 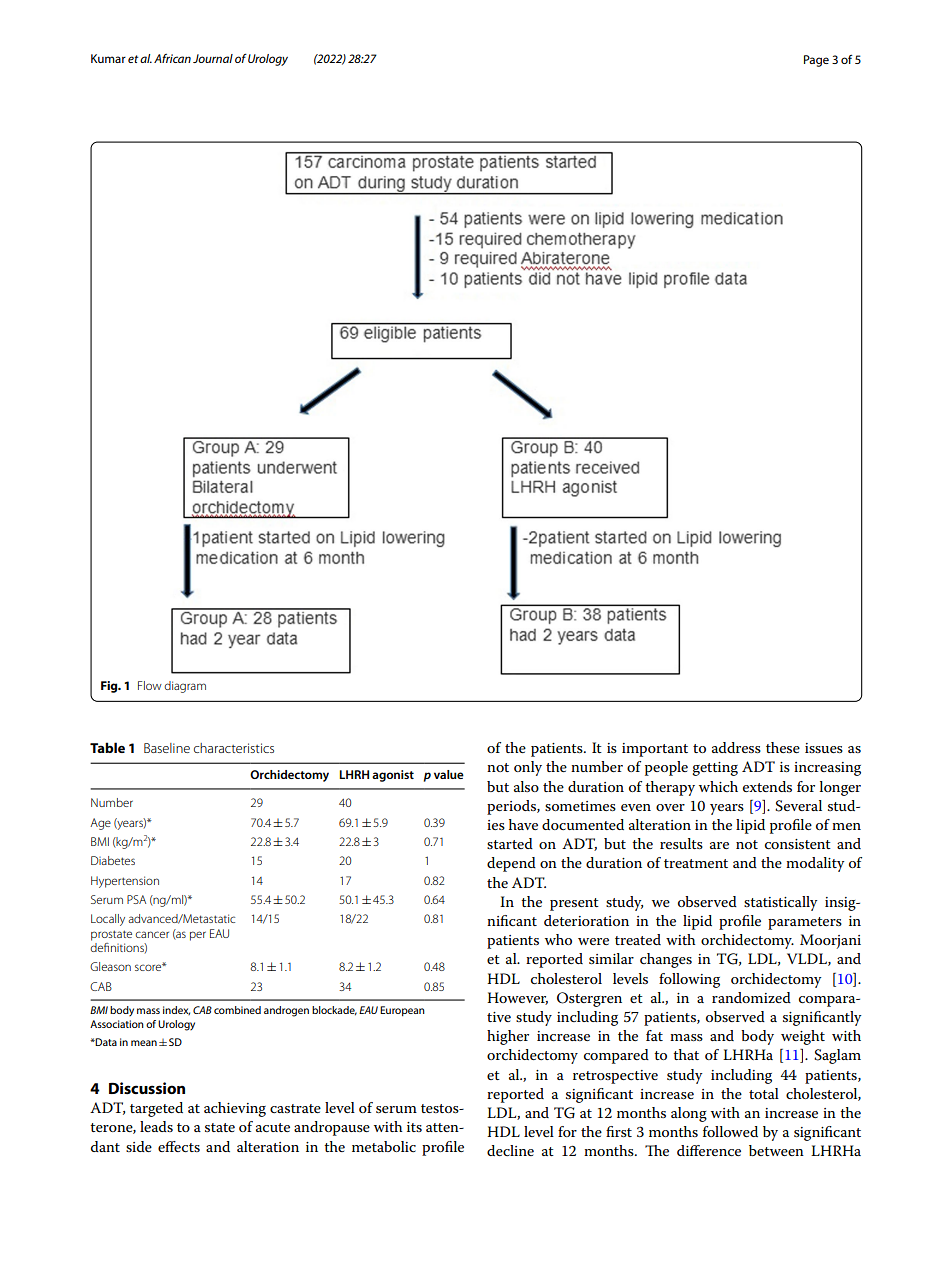 What do you see at coordinates (816, 61) in the document?
I see `Page` at bounding box center [816, 61].
